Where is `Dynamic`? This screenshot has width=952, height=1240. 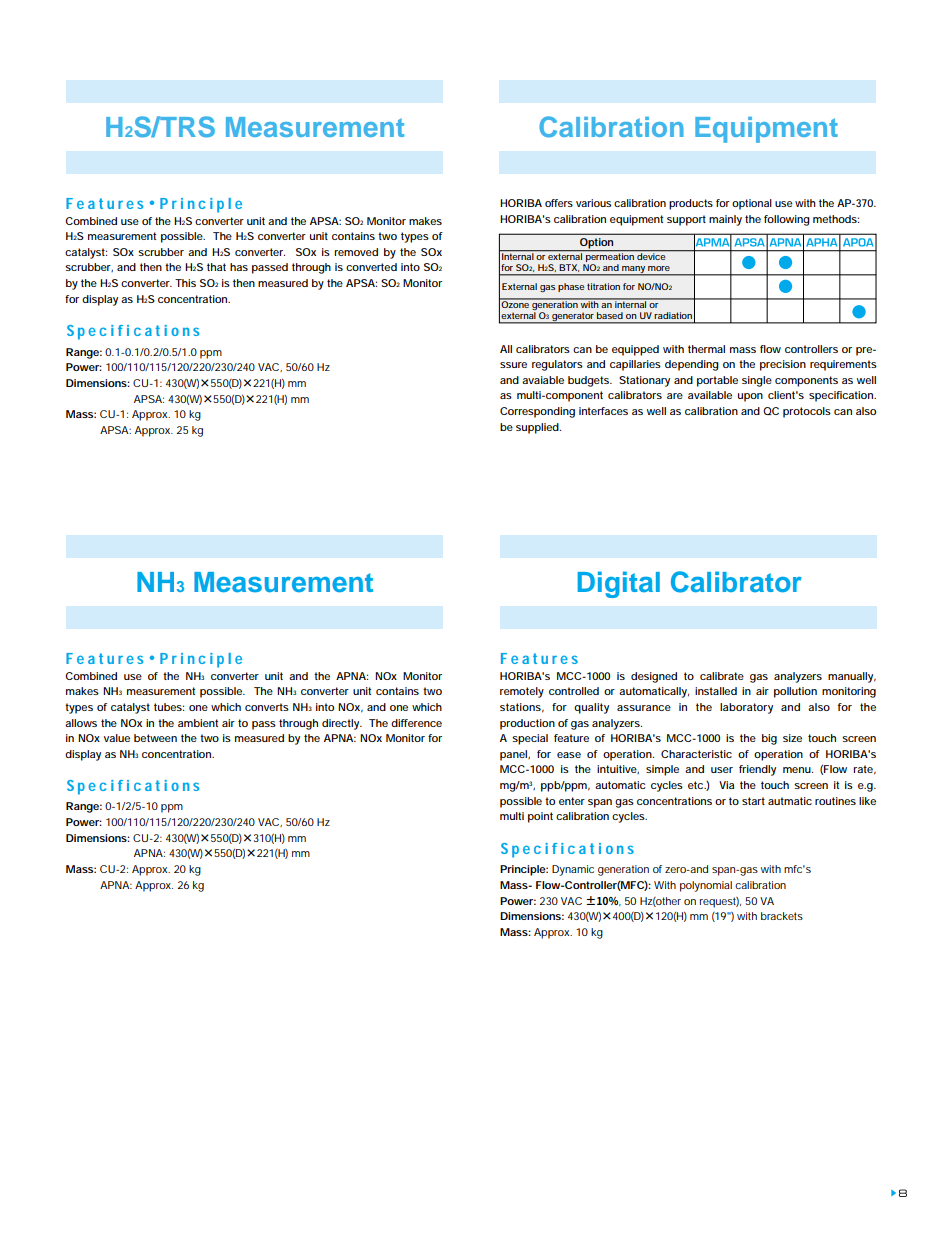
Dynamic is located at coordinates (573, 870).
